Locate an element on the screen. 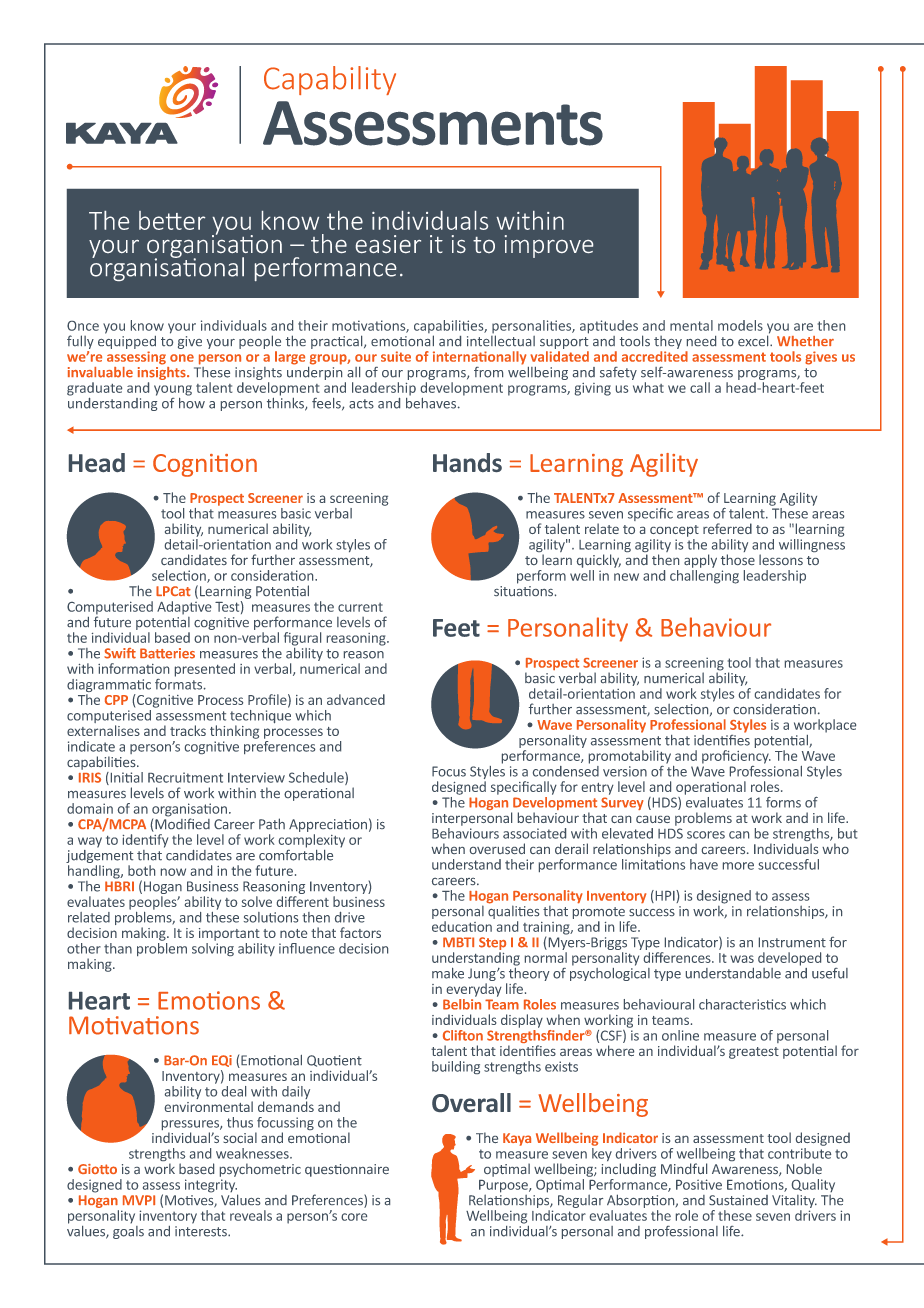 The width and height of the screenshot is (924, 1308). easier is located at coordinates (388, 244).
